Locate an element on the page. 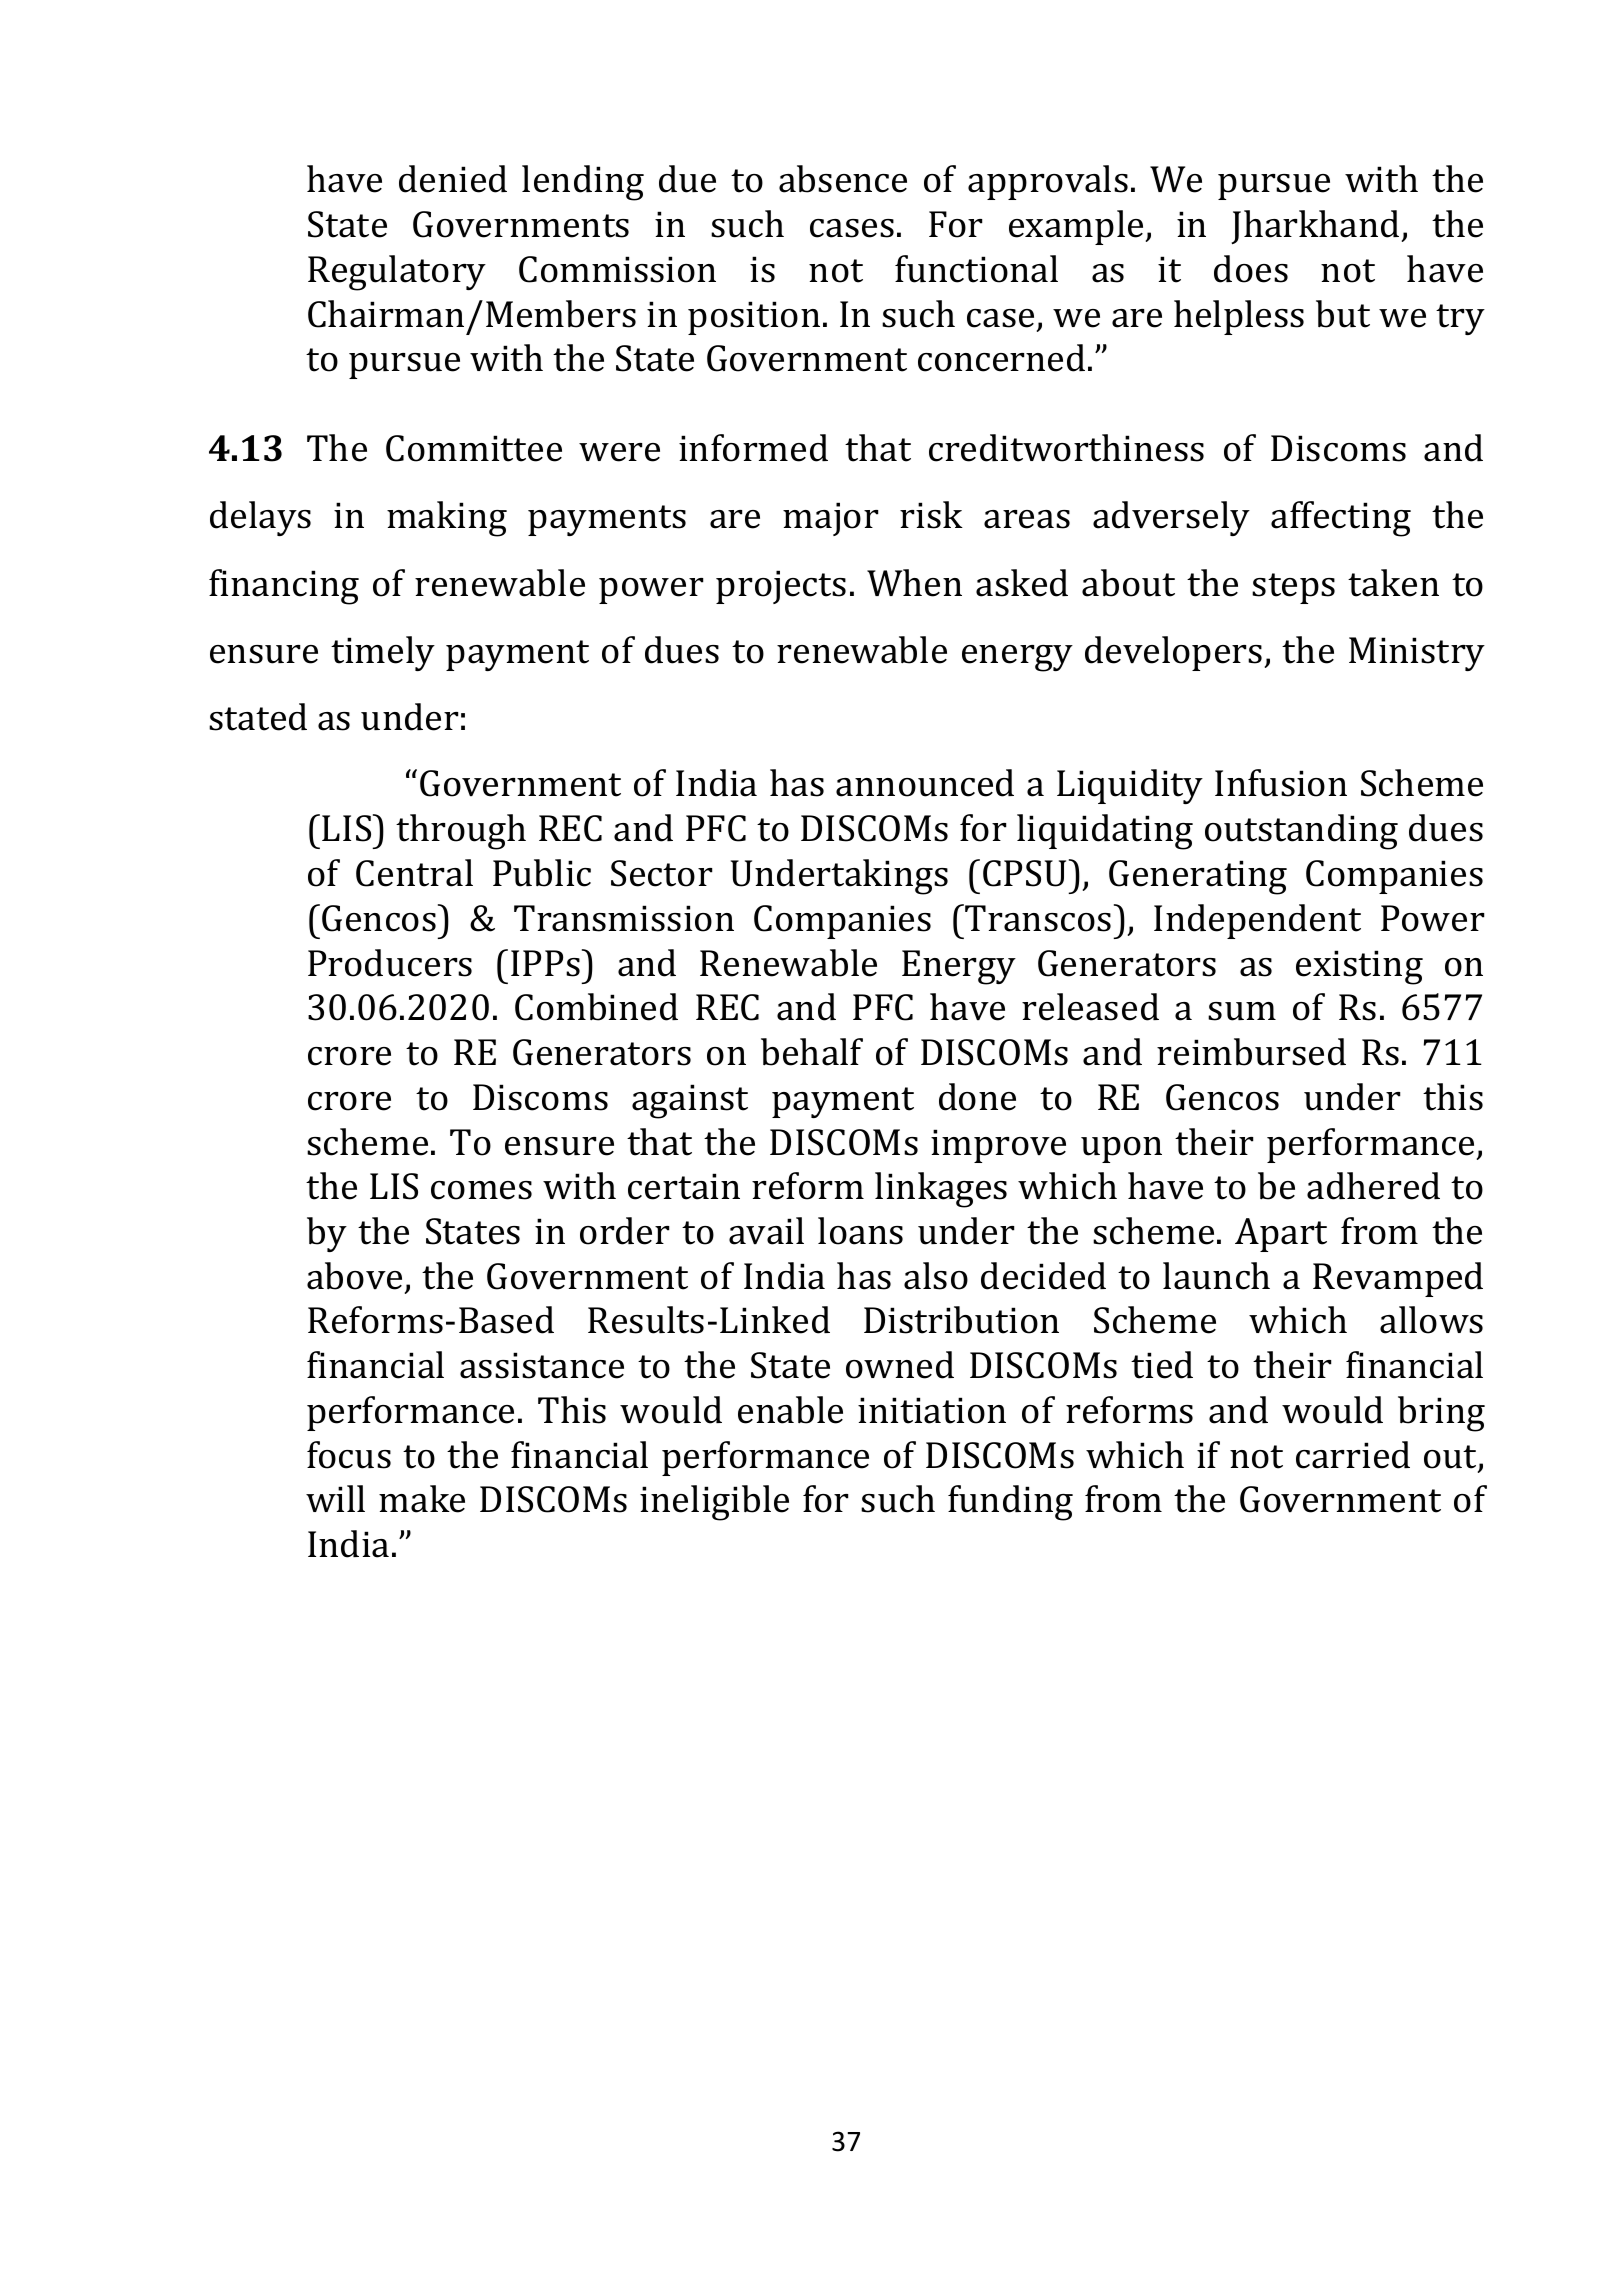  focus is located at coordinates (349, 1455).
